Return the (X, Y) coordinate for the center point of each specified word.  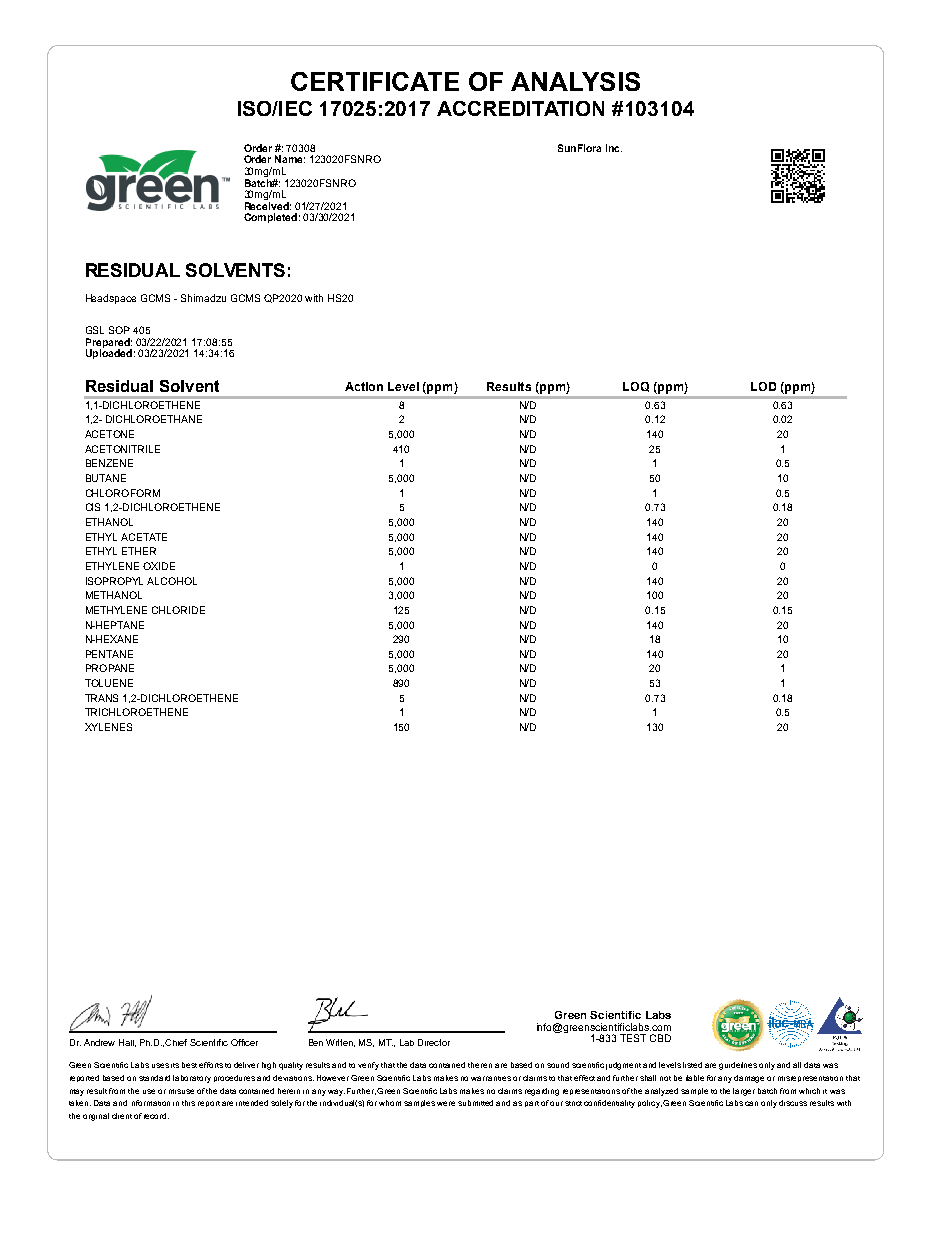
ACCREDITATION (520, 108)
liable (695, 1078)
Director (434, 1042)
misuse (181, 1091)
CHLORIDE (178, 610)
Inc (614, 148)
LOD (763, 386)
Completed (270, 218)
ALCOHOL (172, 581)
